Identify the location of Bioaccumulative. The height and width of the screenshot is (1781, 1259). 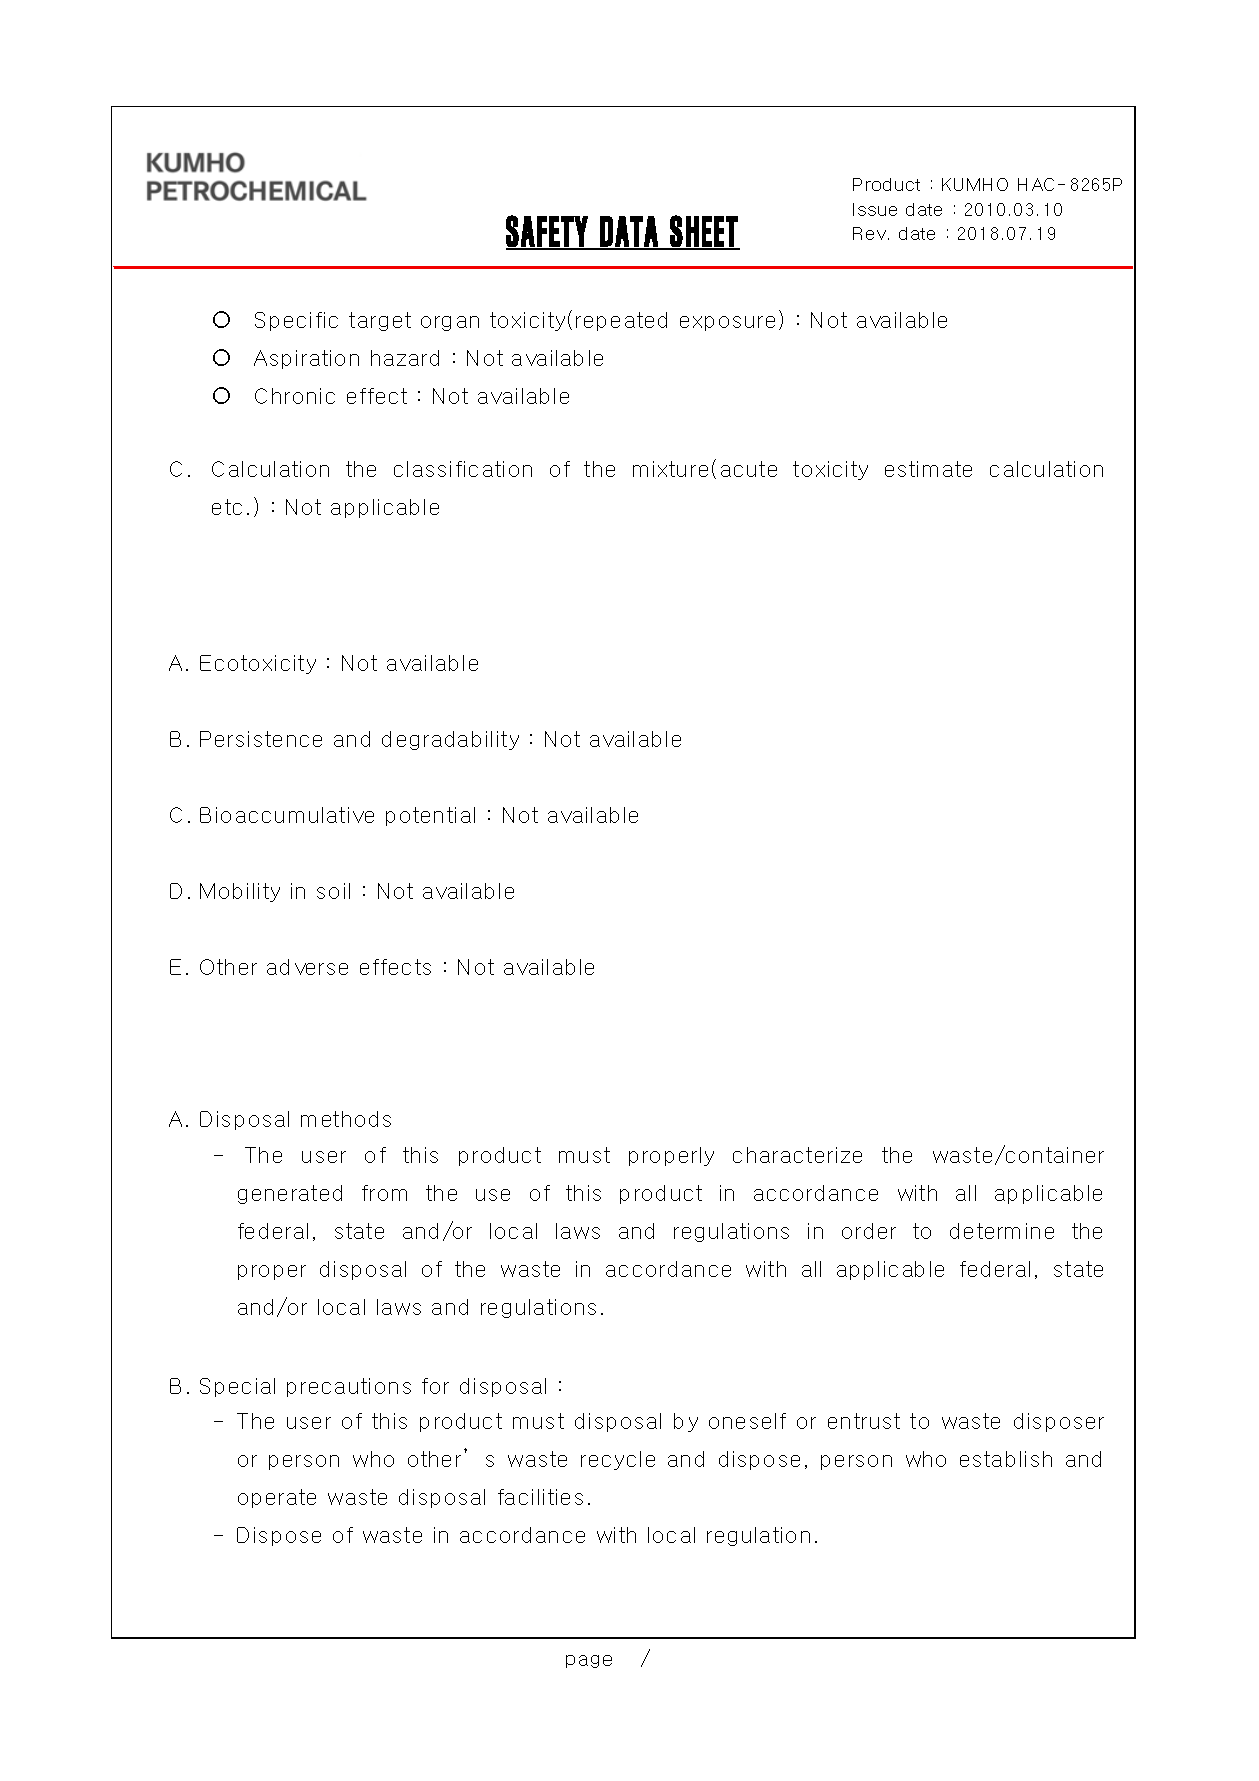
(287, 815).
